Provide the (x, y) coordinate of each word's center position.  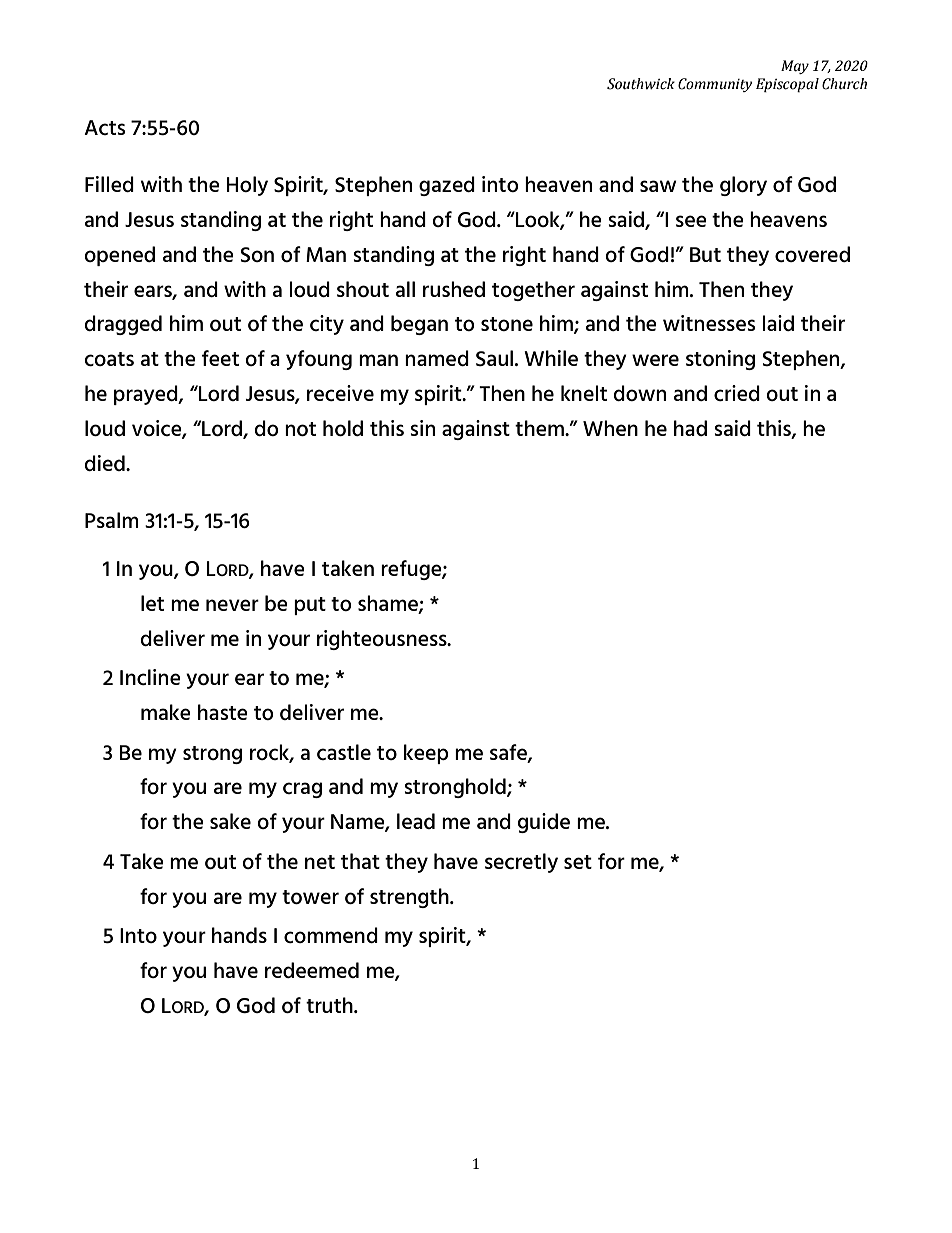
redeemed (312, 970)
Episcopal (787, 85)
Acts (104, 127)
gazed (447, 186)
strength (410, 898)
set (578, 862)
